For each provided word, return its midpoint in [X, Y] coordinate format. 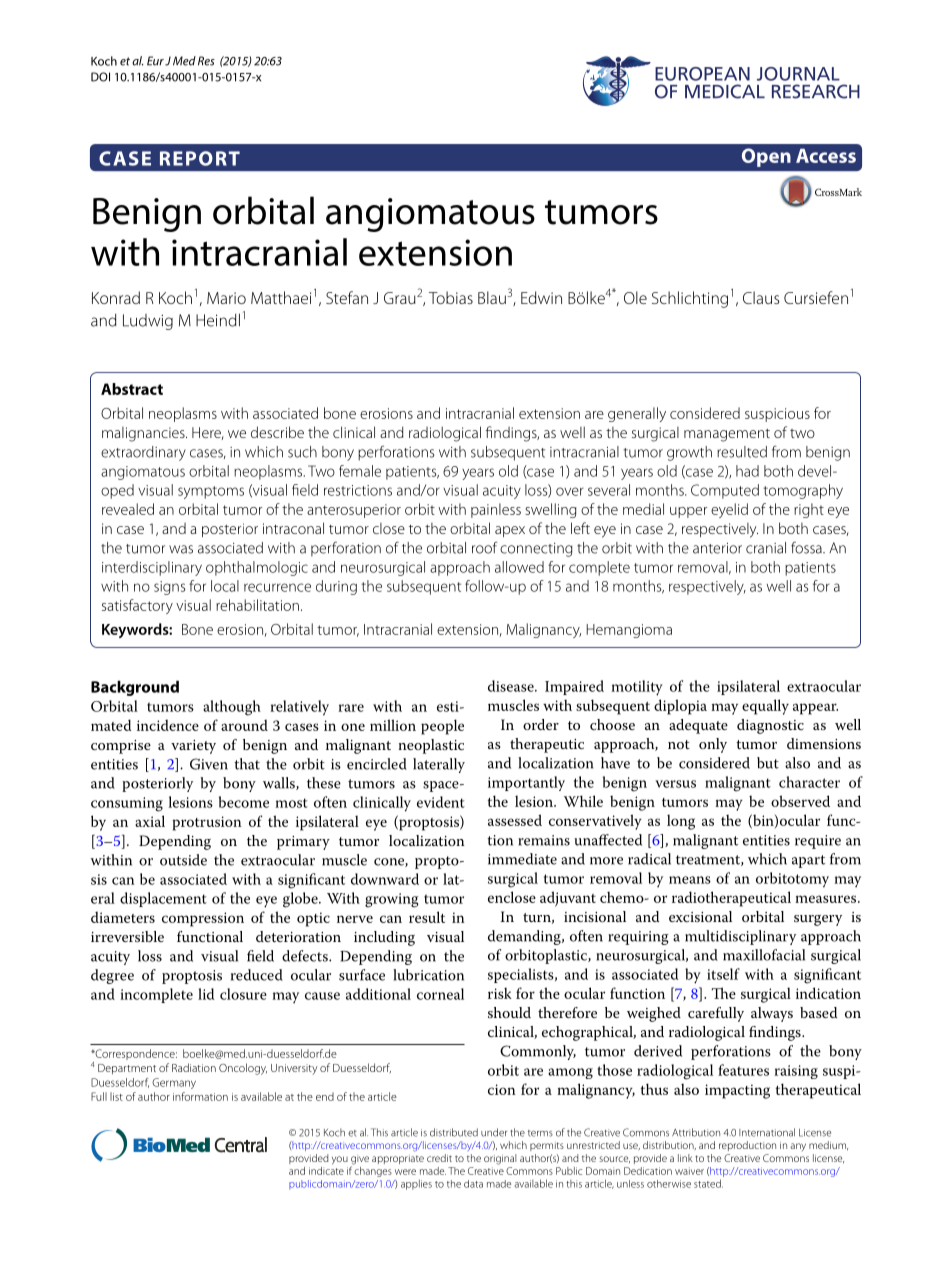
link [685, 1158]
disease [512, 686]
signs [170, 588]
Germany [174, 1083]
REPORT [200, 158]
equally [765, 707]
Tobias [451, 297]
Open [766, 157]
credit [439, 1158]
